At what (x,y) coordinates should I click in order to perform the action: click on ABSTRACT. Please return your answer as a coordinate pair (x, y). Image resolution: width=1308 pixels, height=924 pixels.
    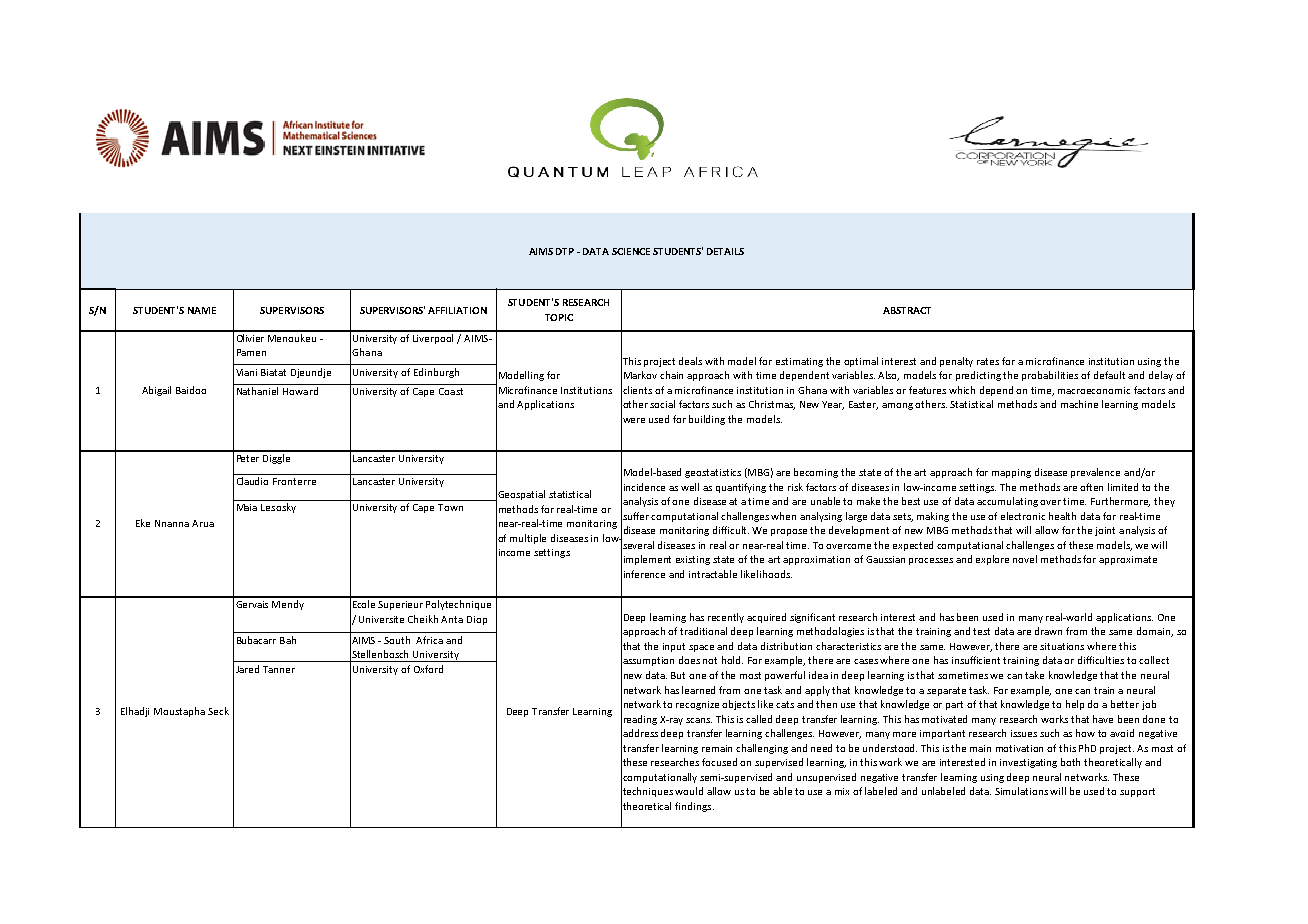
    Looking at the image, I should click on (907, 310).
